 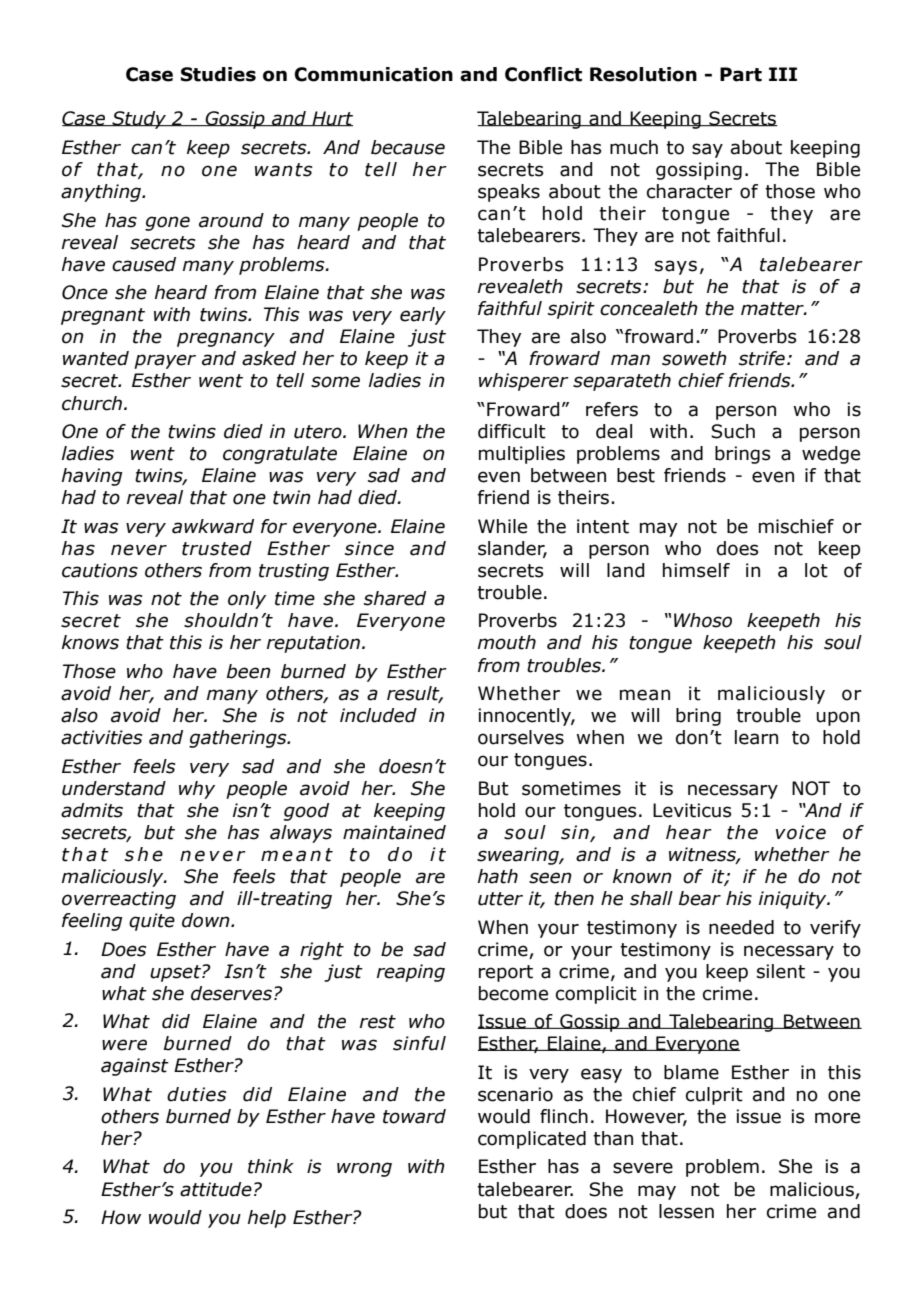 What do you see at coordinates (521, 737) in the image?
I see `ourselves` at bounding box center [521, 737].
